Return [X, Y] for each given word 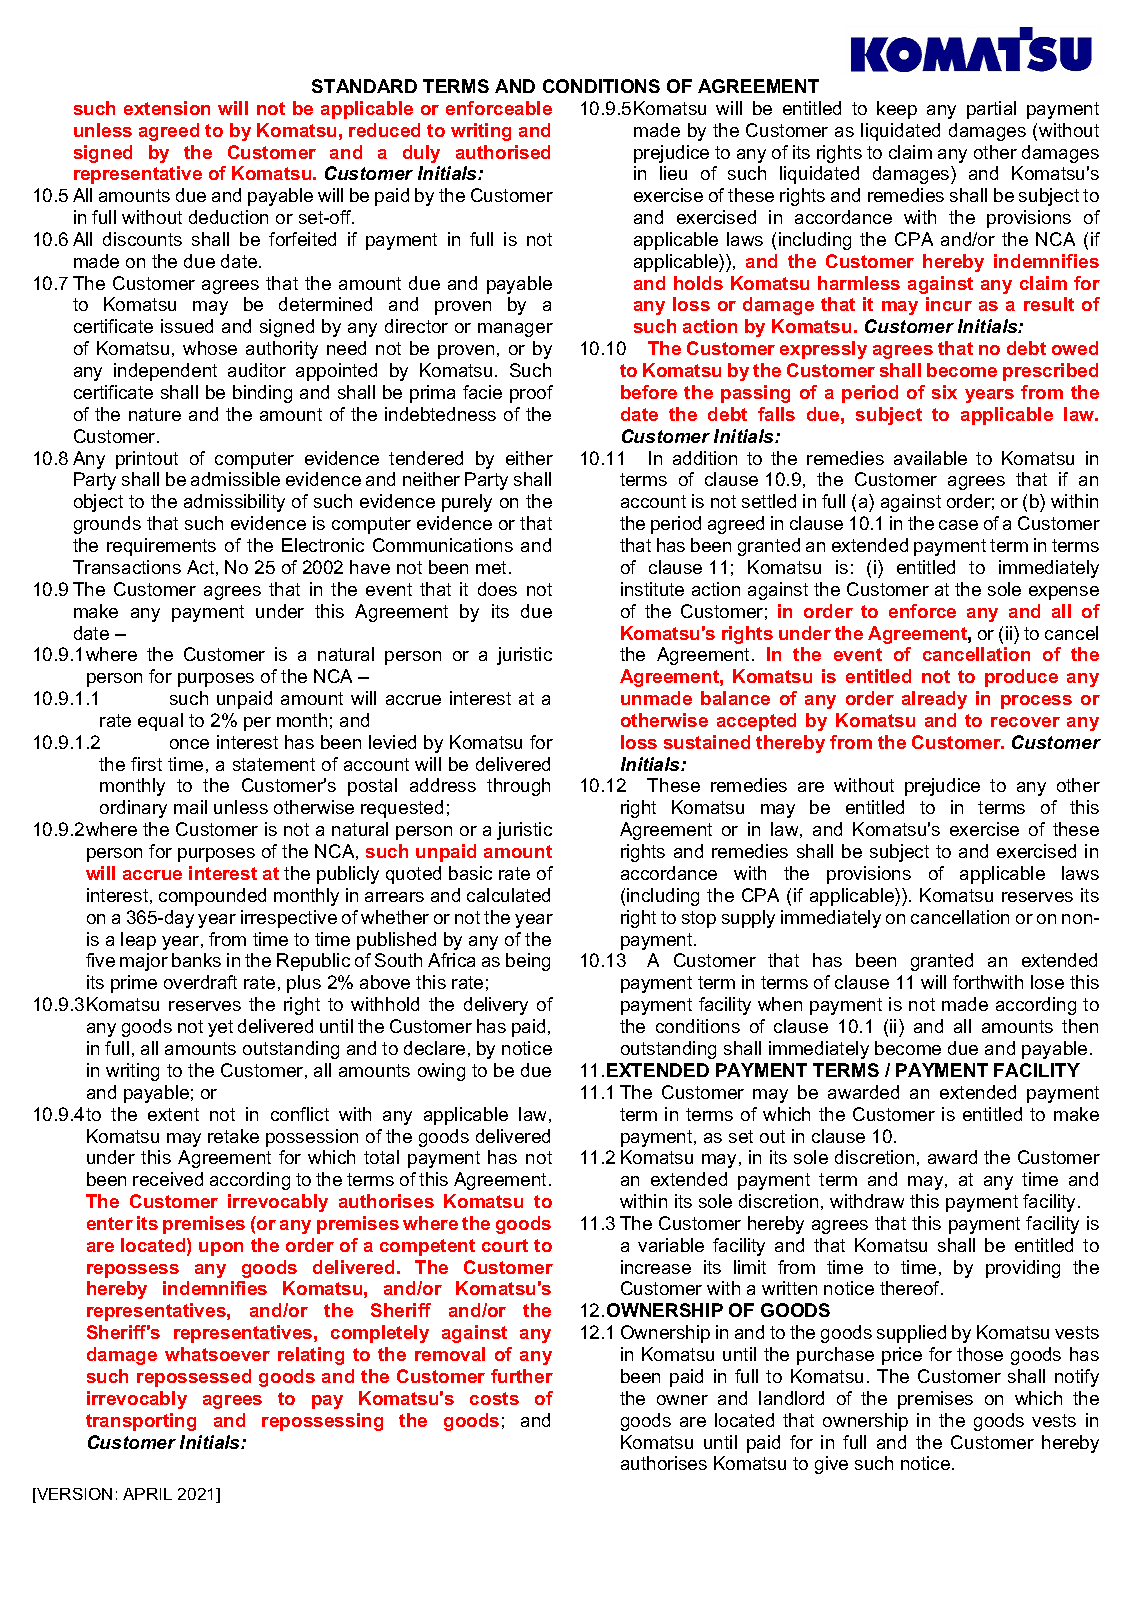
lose [1047, 982]
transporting [141, 1422]
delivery [496, 1006]
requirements [161, 547]
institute [652, 589]
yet [220, 1028]
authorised [503, 152]
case [958, 525]
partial [991, 110]
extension [167, 108]
